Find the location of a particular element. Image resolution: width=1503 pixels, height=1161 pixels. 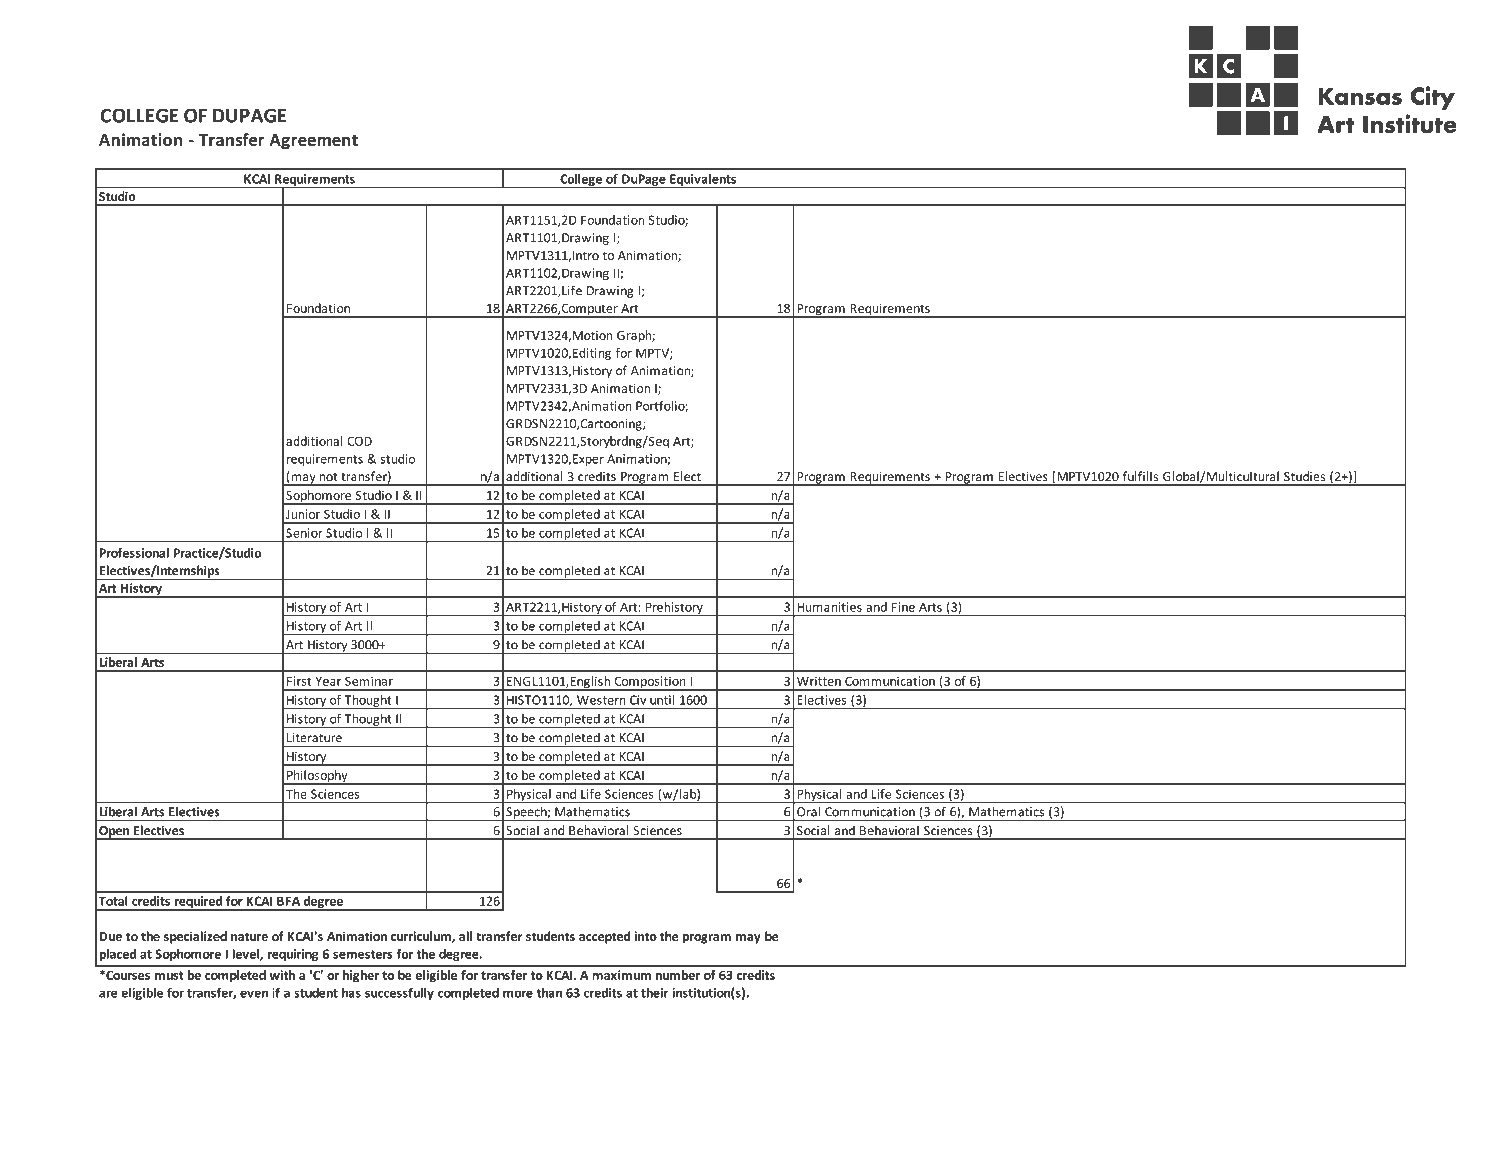

Written is located at coordinates (819, 681).
